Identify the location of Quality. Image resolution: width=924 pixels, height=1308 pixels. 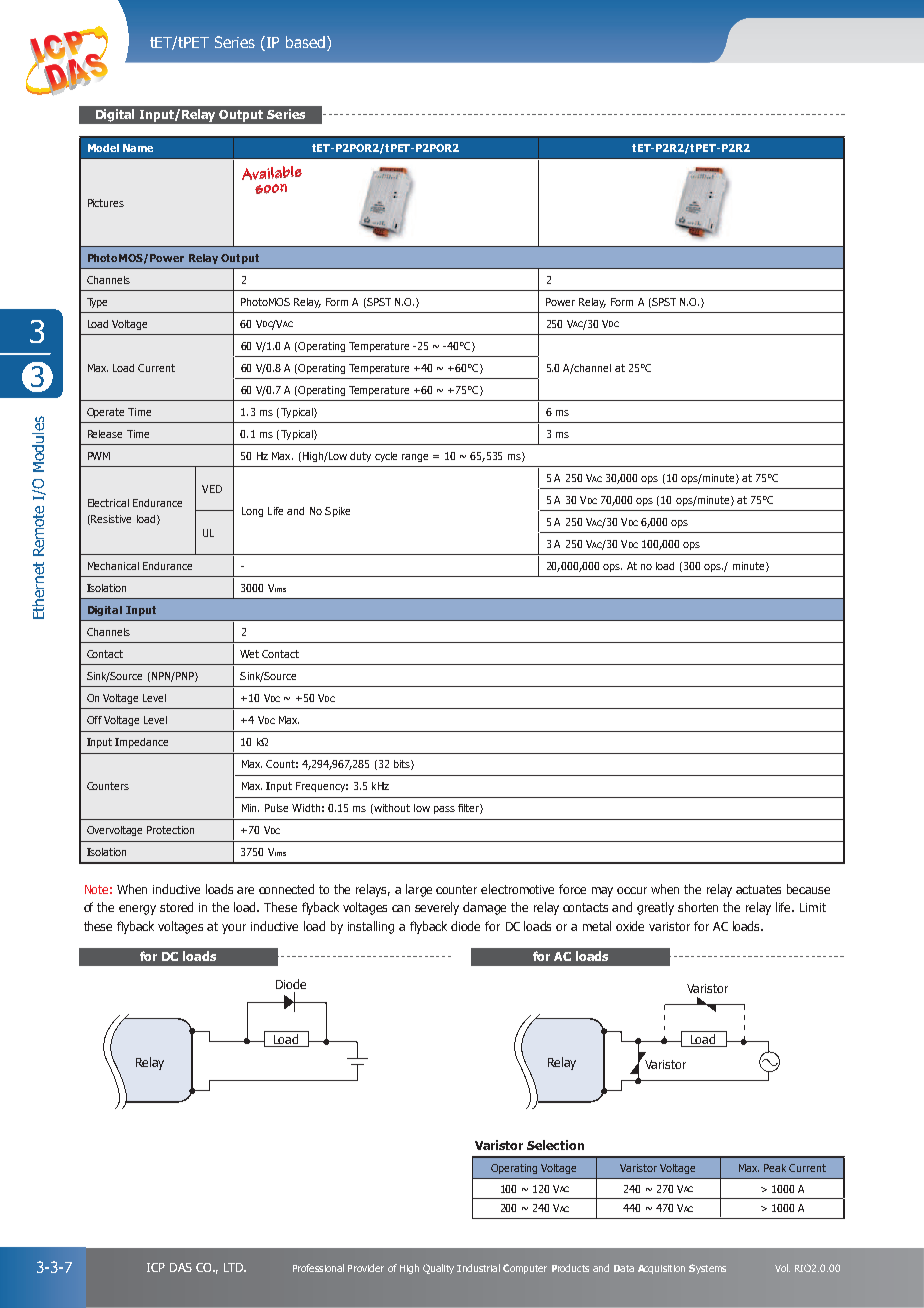
(438, 1269).
